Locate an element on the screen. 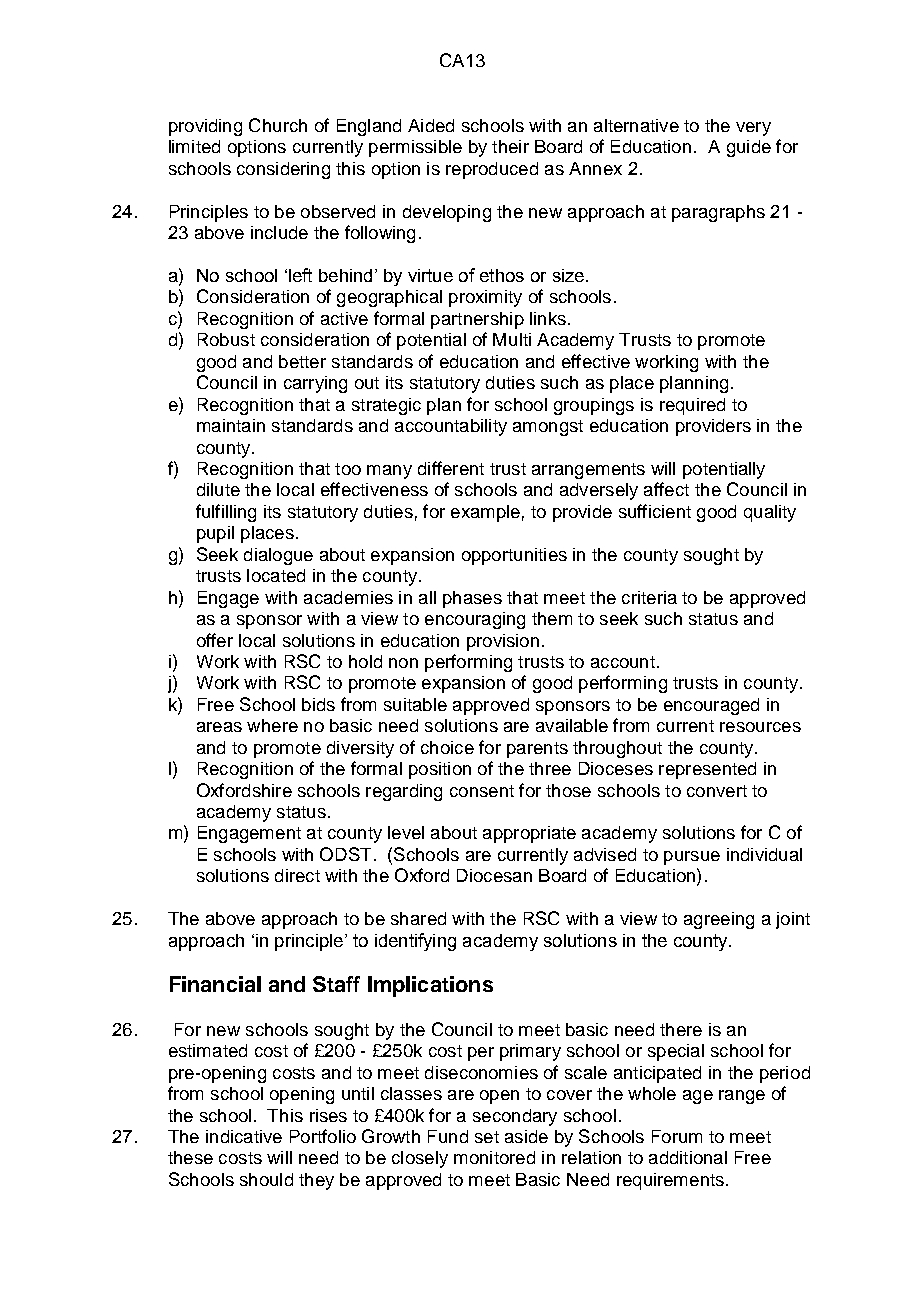 The width and height of the screenshot is (924, 1308). shared is located at coordinates (418, 918).
